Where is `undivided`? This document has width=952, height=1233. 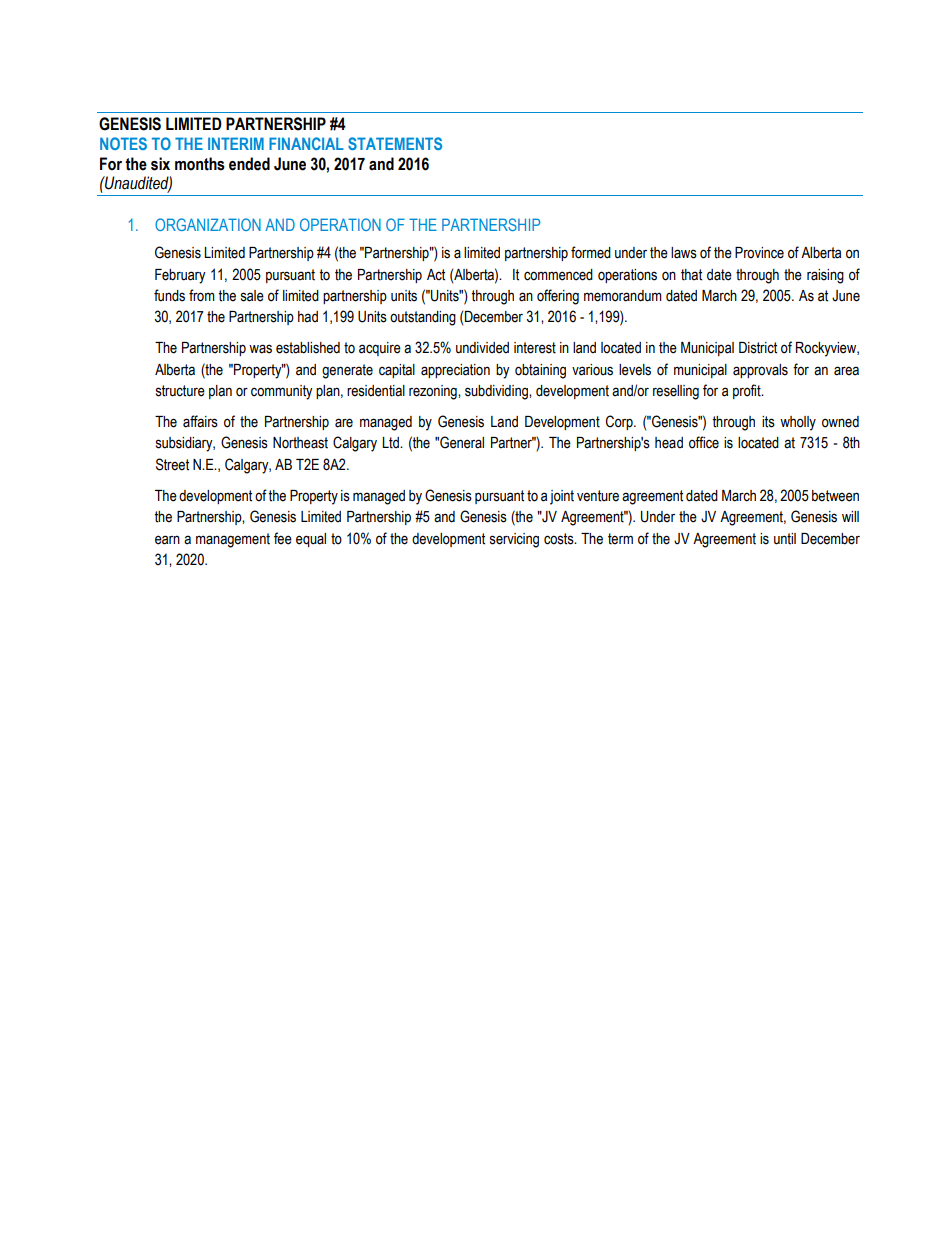 undivided is located at coordinates (482, 348).
